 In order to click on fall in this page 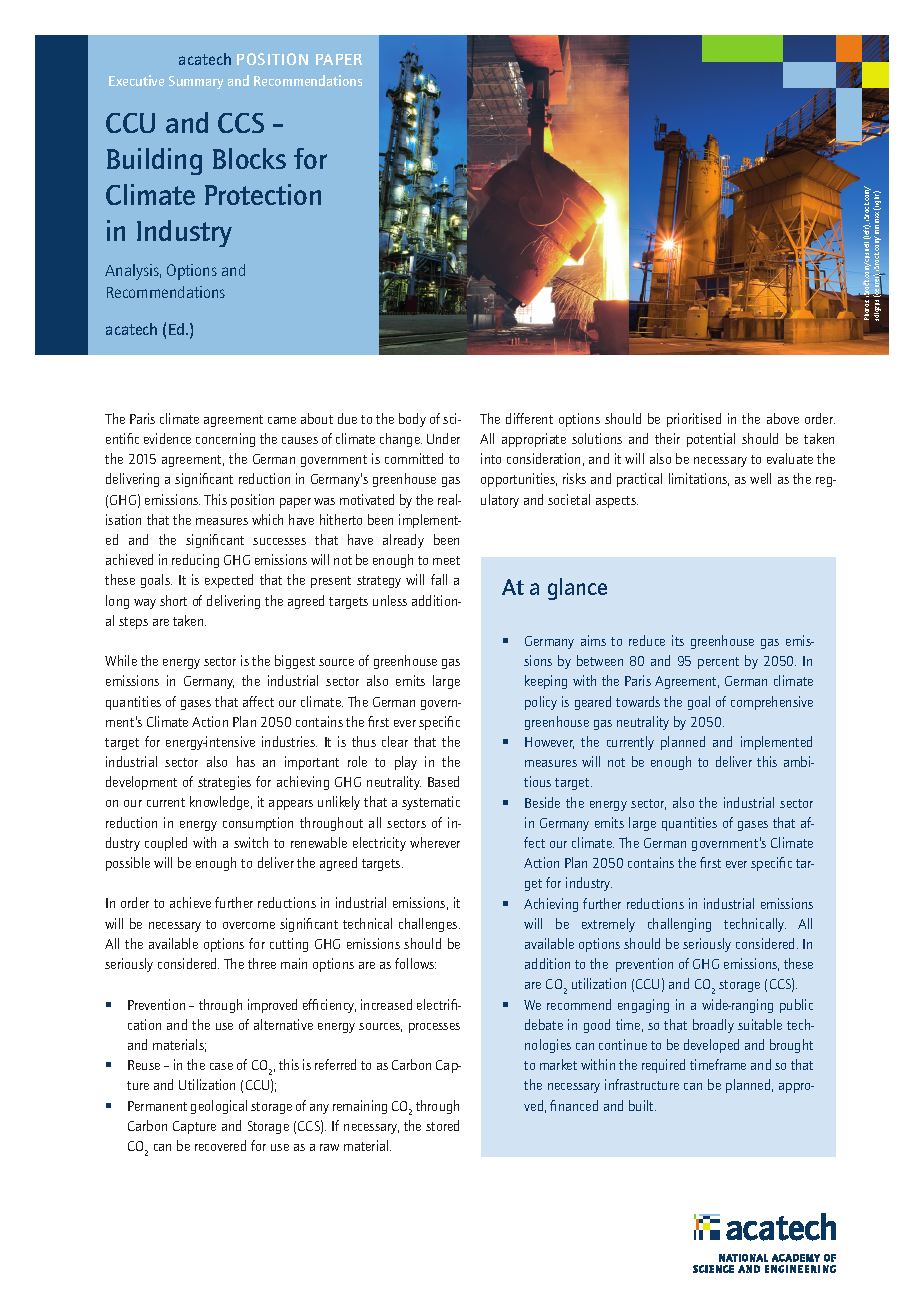, I will do `click(439, 579)`.
